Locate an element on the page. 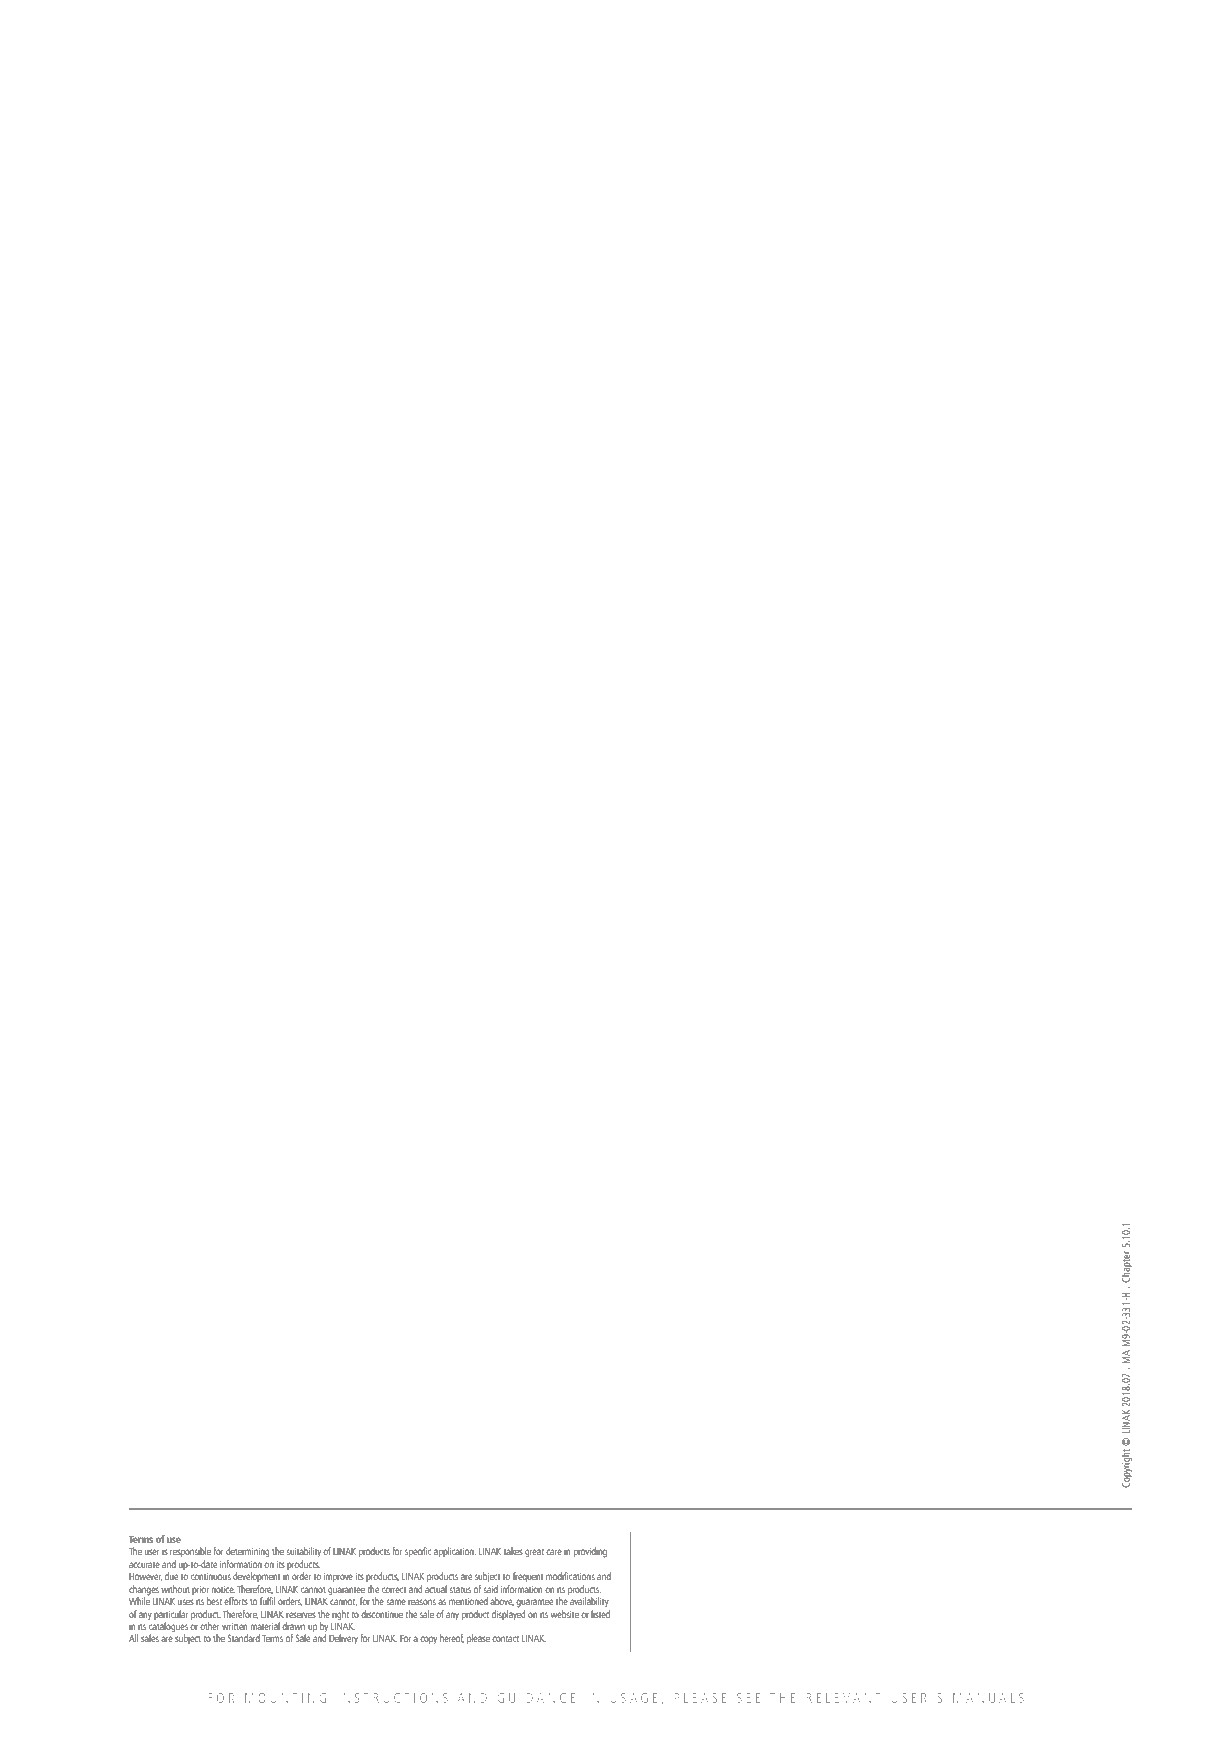  hereof is located at coordinates (452, 1638).
